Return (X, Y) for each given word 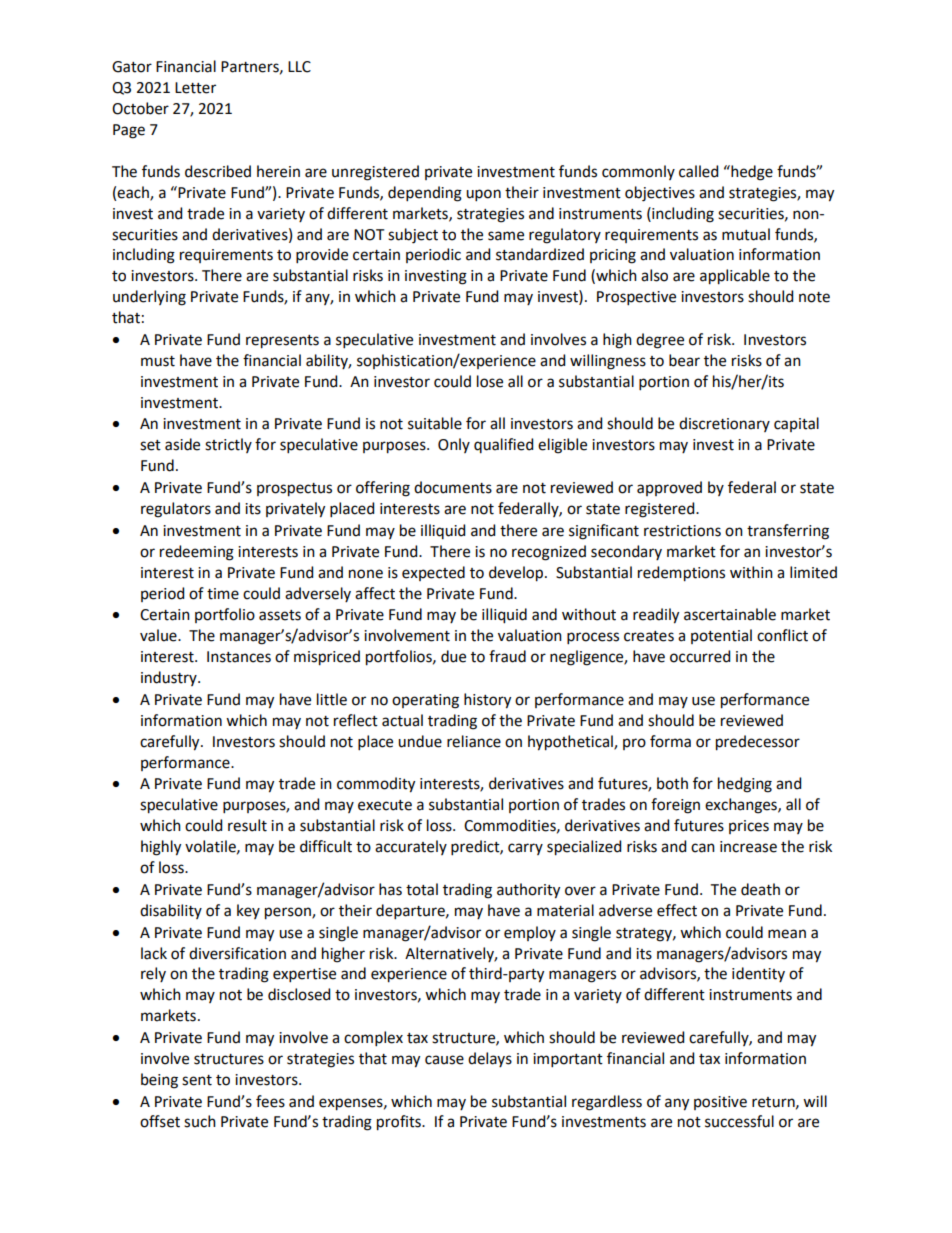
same (506, 236)
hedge (751, 173)
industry (170, 678)
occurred (700, 656)
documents (453, 487)
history (487, 701)
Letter (195, 88)
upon (483, 195)
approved (669, 488)
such (200, 1121)
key (248, 911)
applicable (735, 277)
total (422, 889)
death (760, 889)
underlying (149, 298)
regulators (176, 510)
